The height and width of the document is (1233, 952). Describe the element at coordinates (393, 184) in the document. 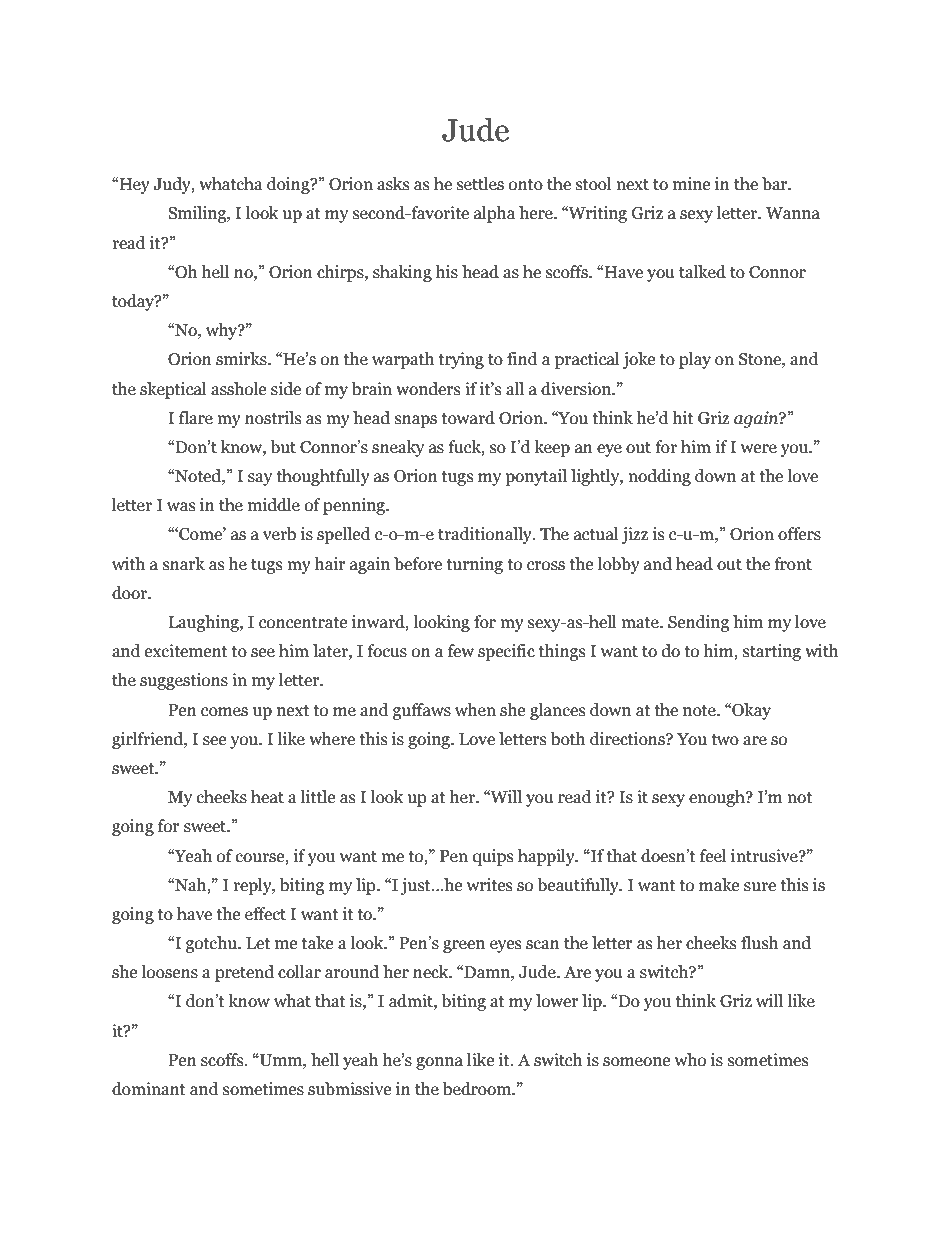

I see `asks` at that location.
